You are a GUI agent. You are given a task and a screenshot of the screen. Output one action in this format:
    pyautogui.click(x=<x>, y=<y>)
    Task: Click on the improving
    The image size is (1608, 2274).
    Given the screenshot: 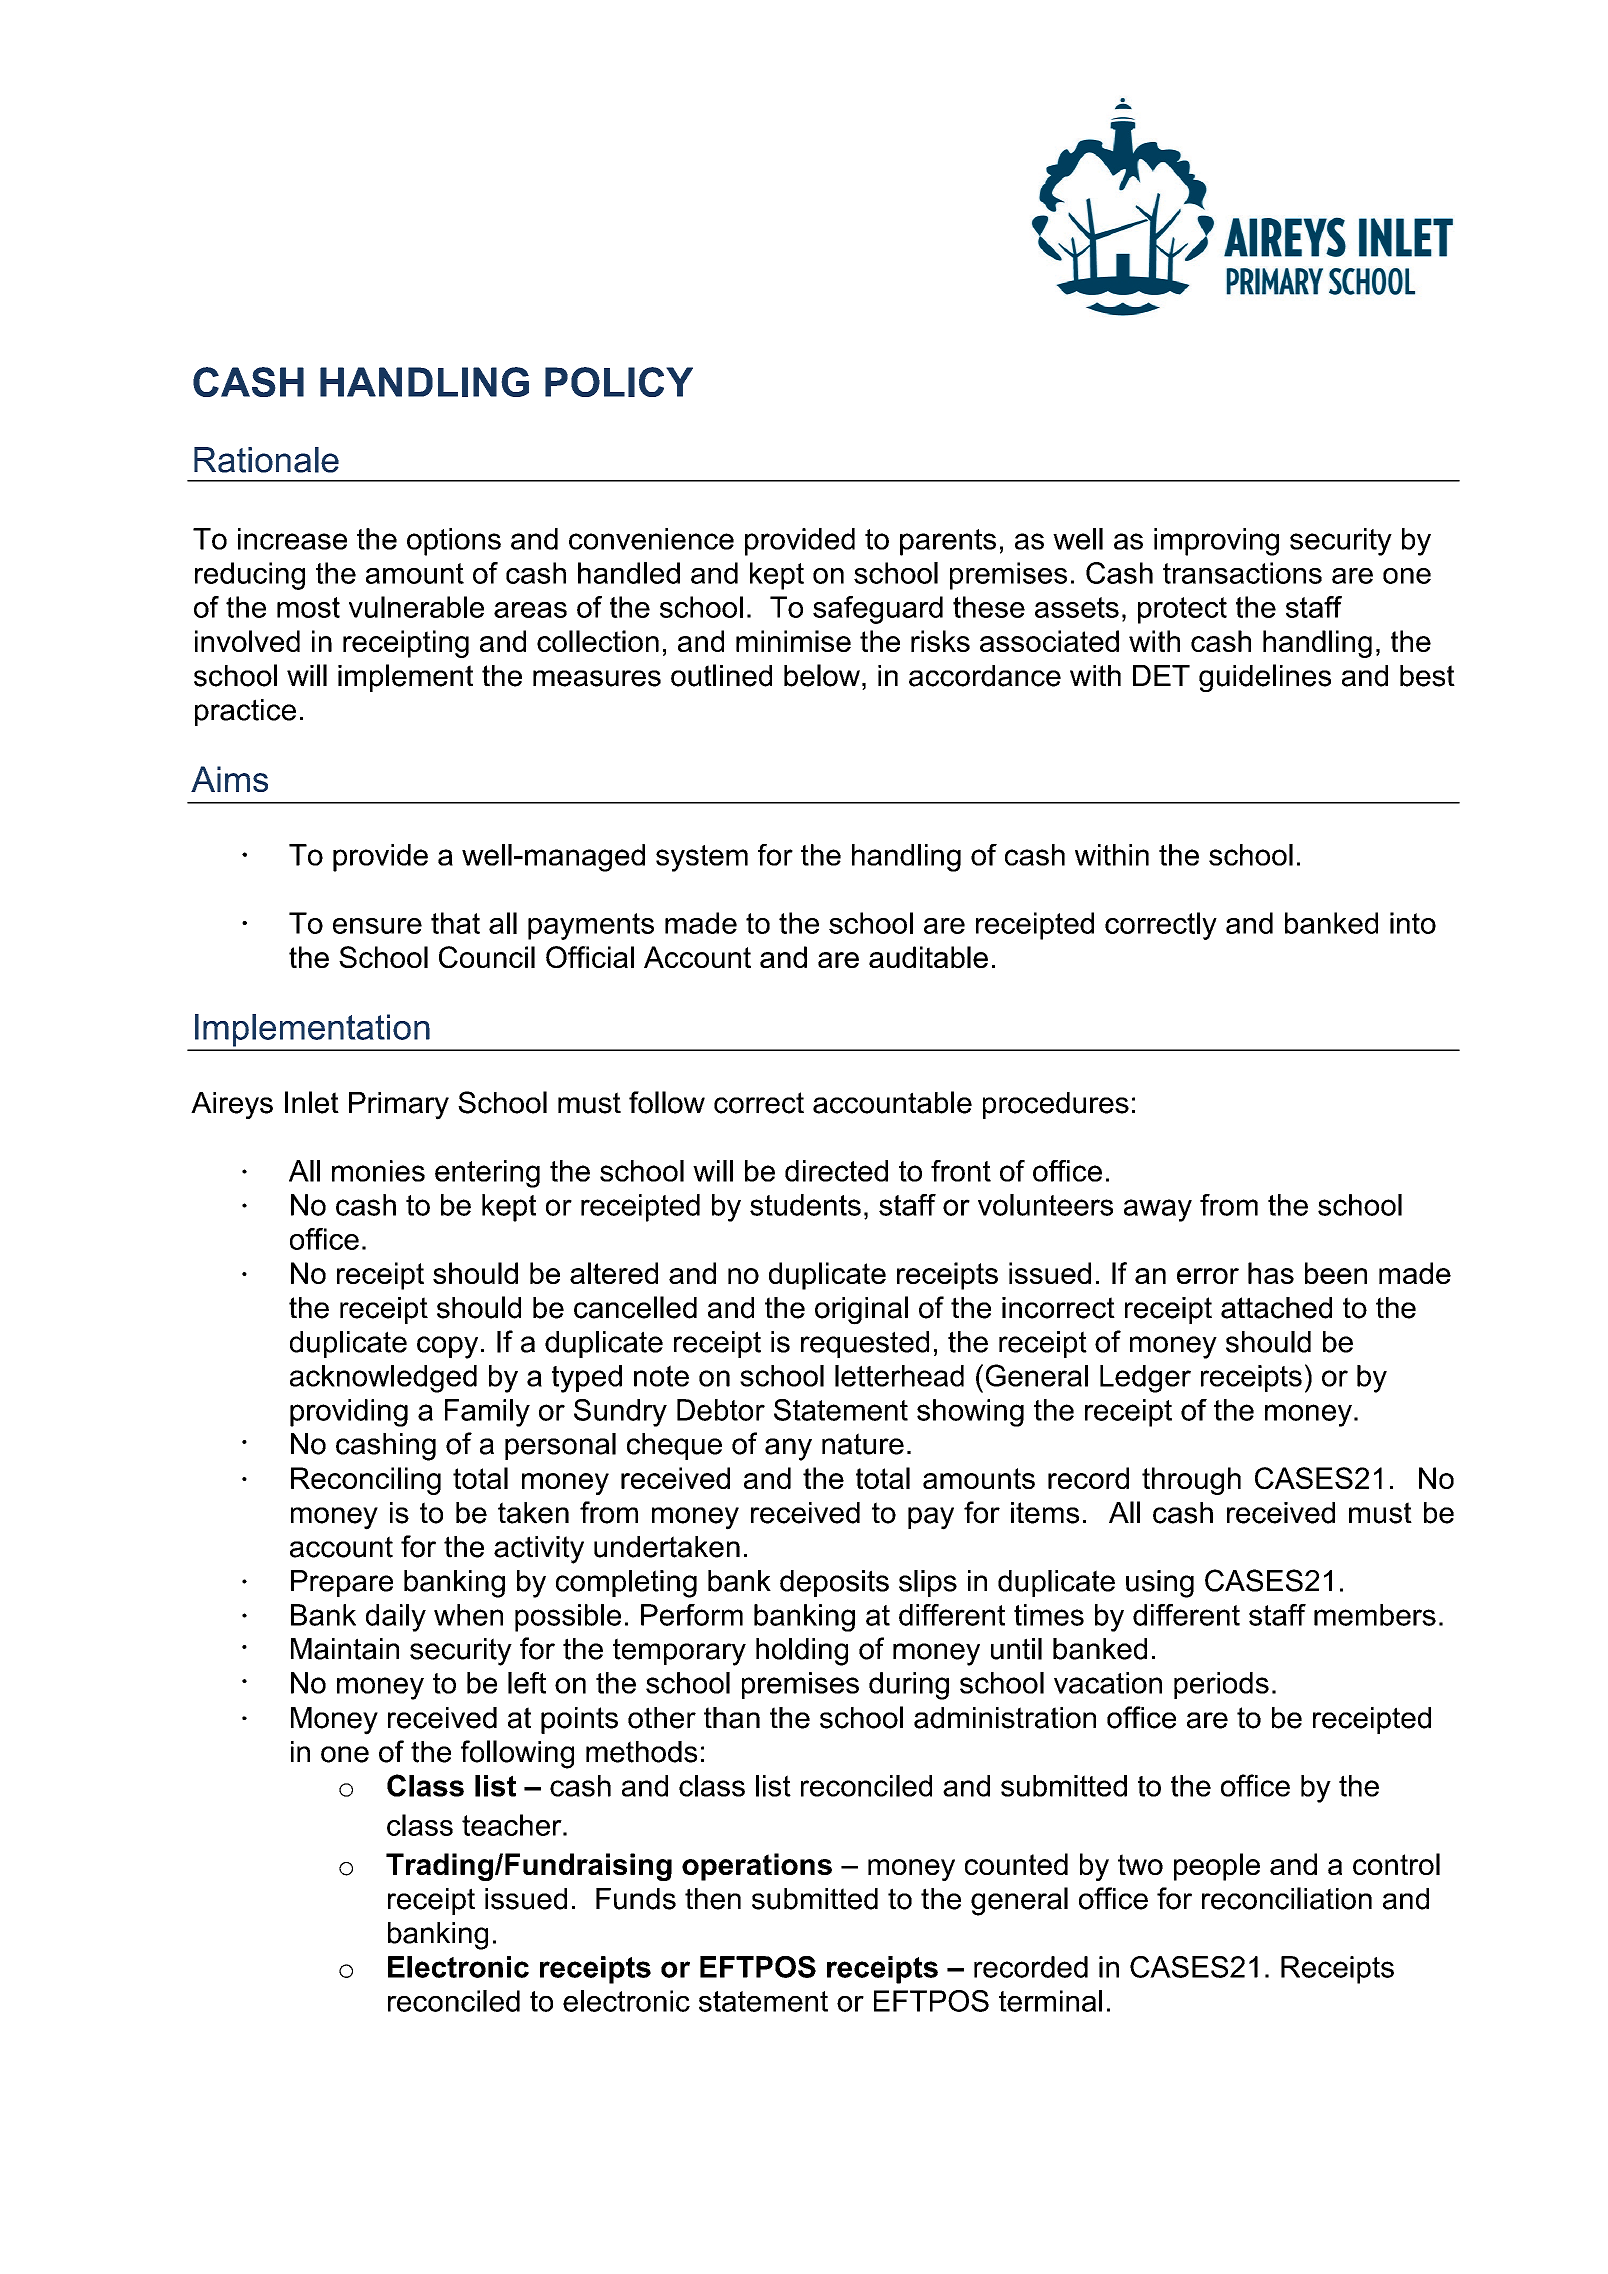 What is the action you would take?
    pyautogui.click(x=1216, y=542)
